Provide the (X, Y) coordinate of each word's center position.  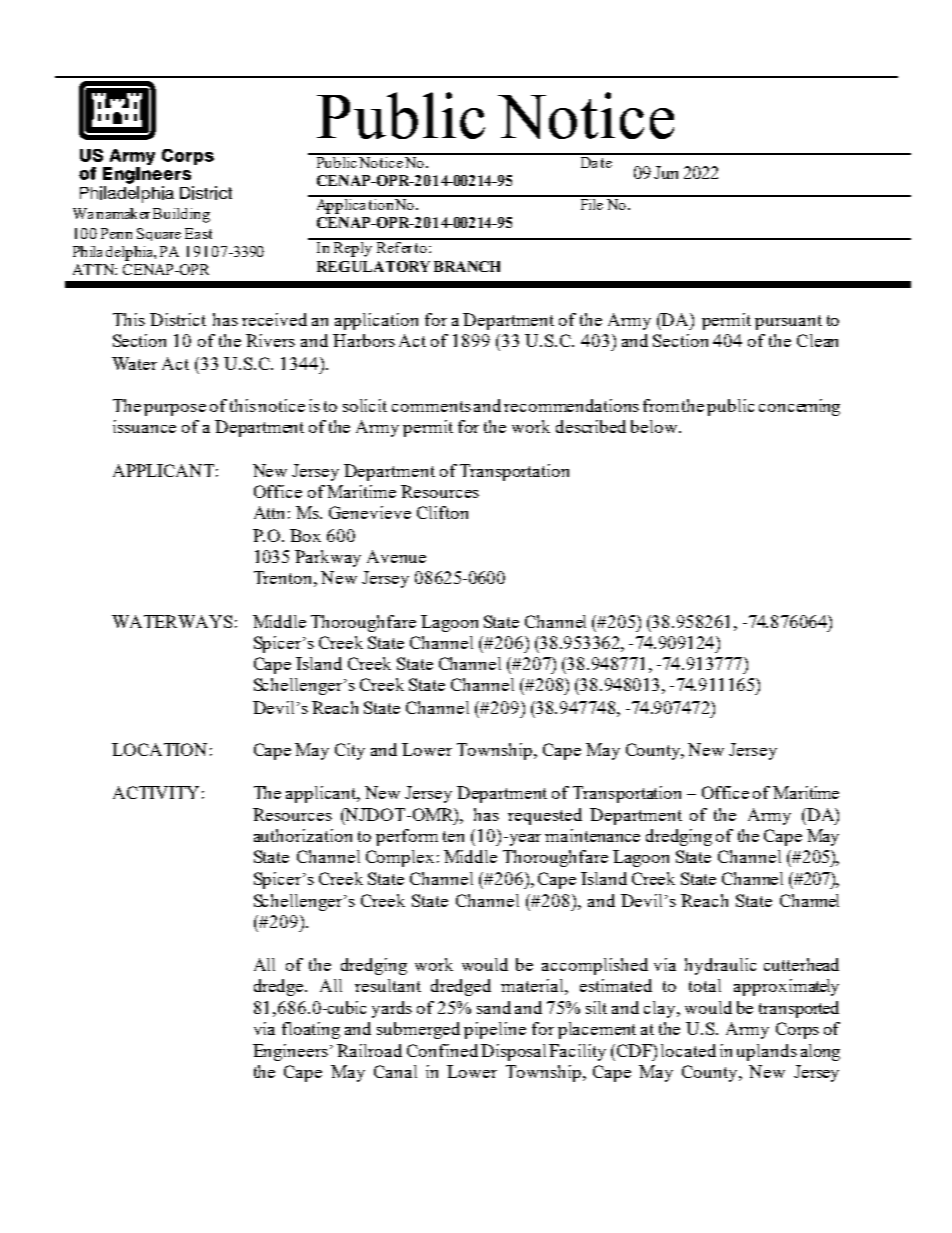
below (655, 426)
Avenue (396, 556)
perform (407, 837)
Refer (394, 246)
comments (431, 406)
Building (181, 215)
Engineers (290, 1052)
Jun (666, 172)
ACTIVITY (156, 792)
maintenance (592, 835)
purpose (175, 410)
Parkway (328, 558)
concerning (799, 407)
